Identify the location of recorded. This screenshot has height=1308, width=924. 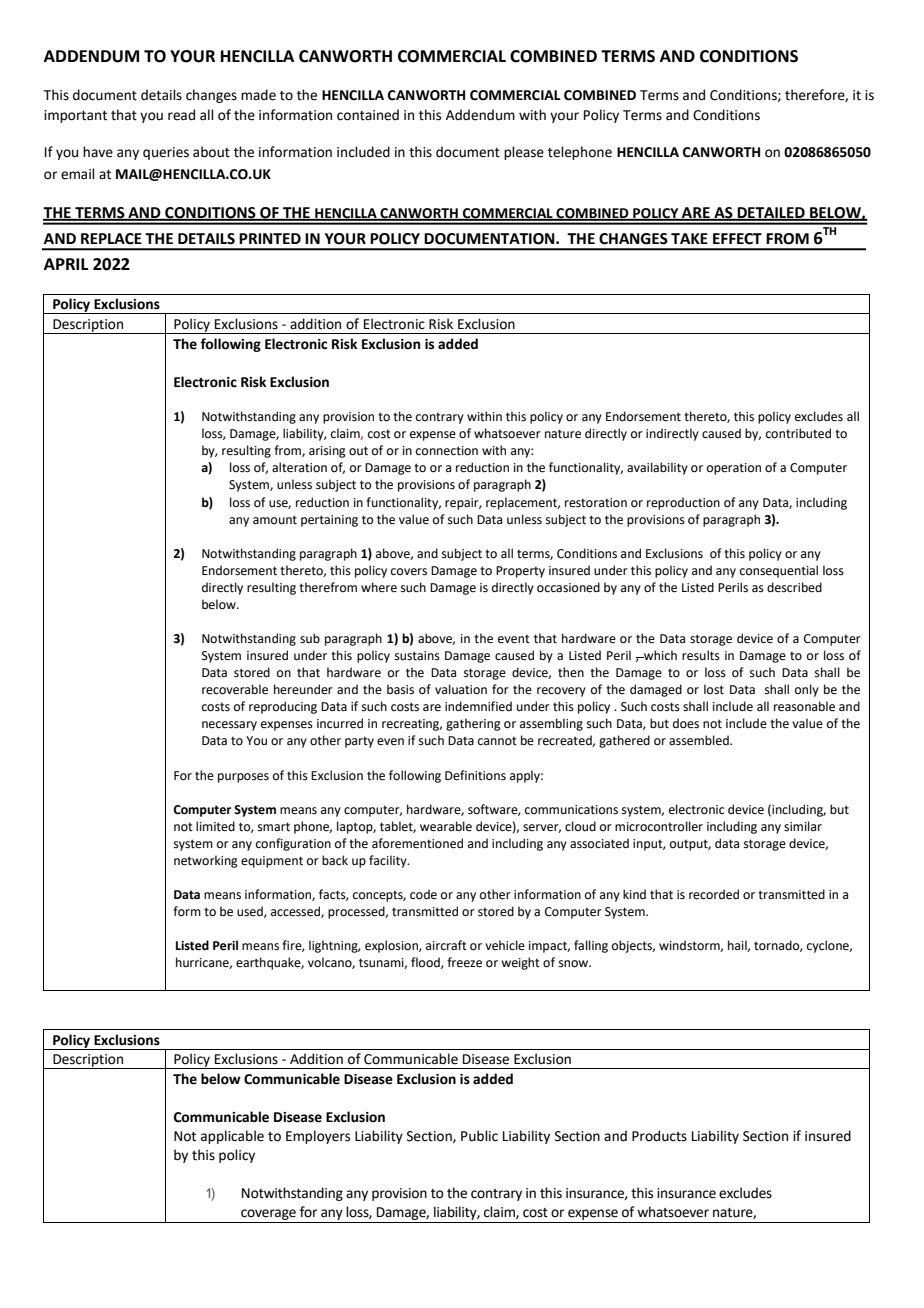
(714, 894).
